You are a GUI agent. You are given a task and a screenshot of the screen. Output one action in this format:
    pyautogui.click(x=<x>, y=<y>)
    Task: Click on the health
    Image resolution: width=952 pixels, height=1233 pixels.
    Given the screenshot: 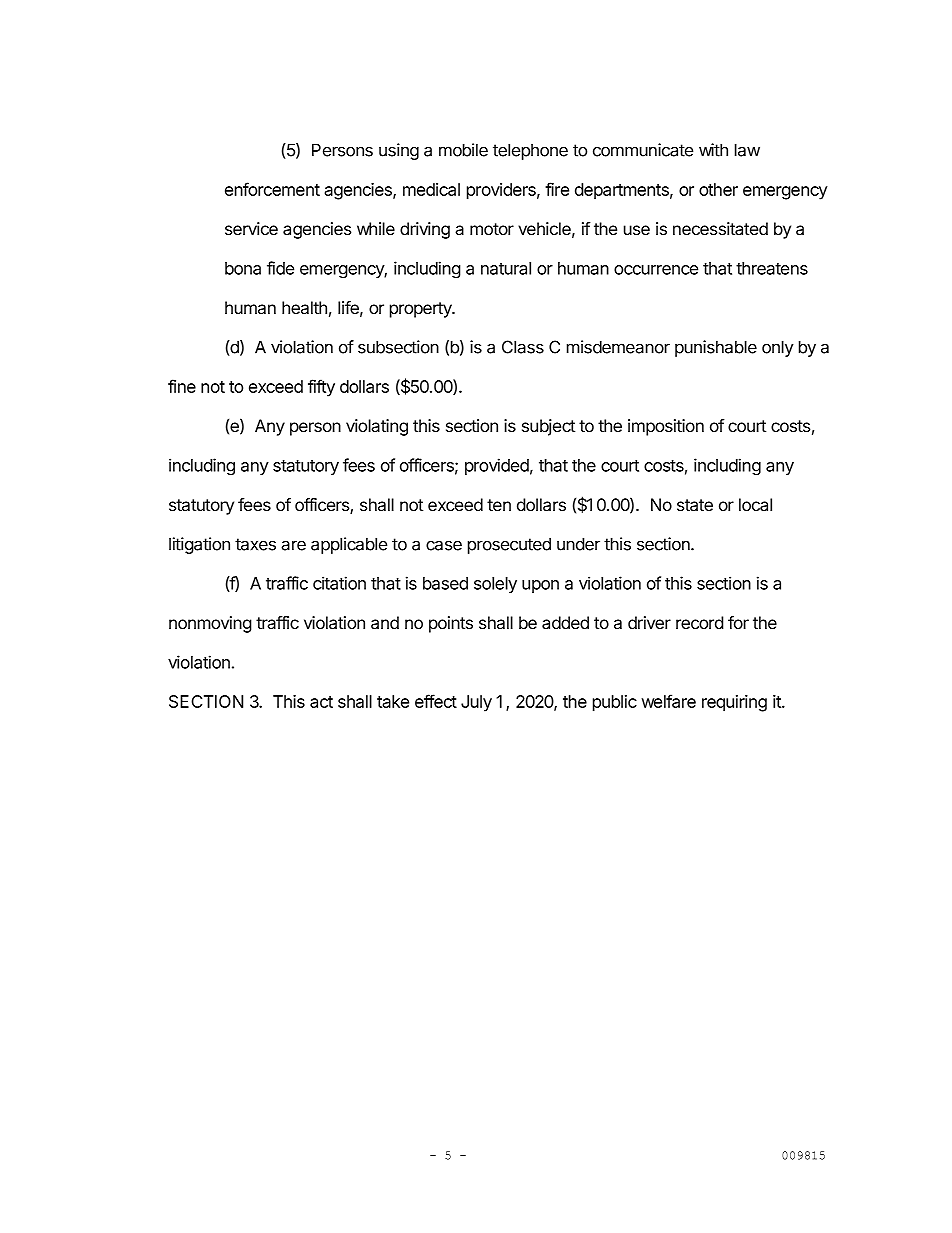 What is the action you would take?
    pyautogui.click(x=304, y=308)
